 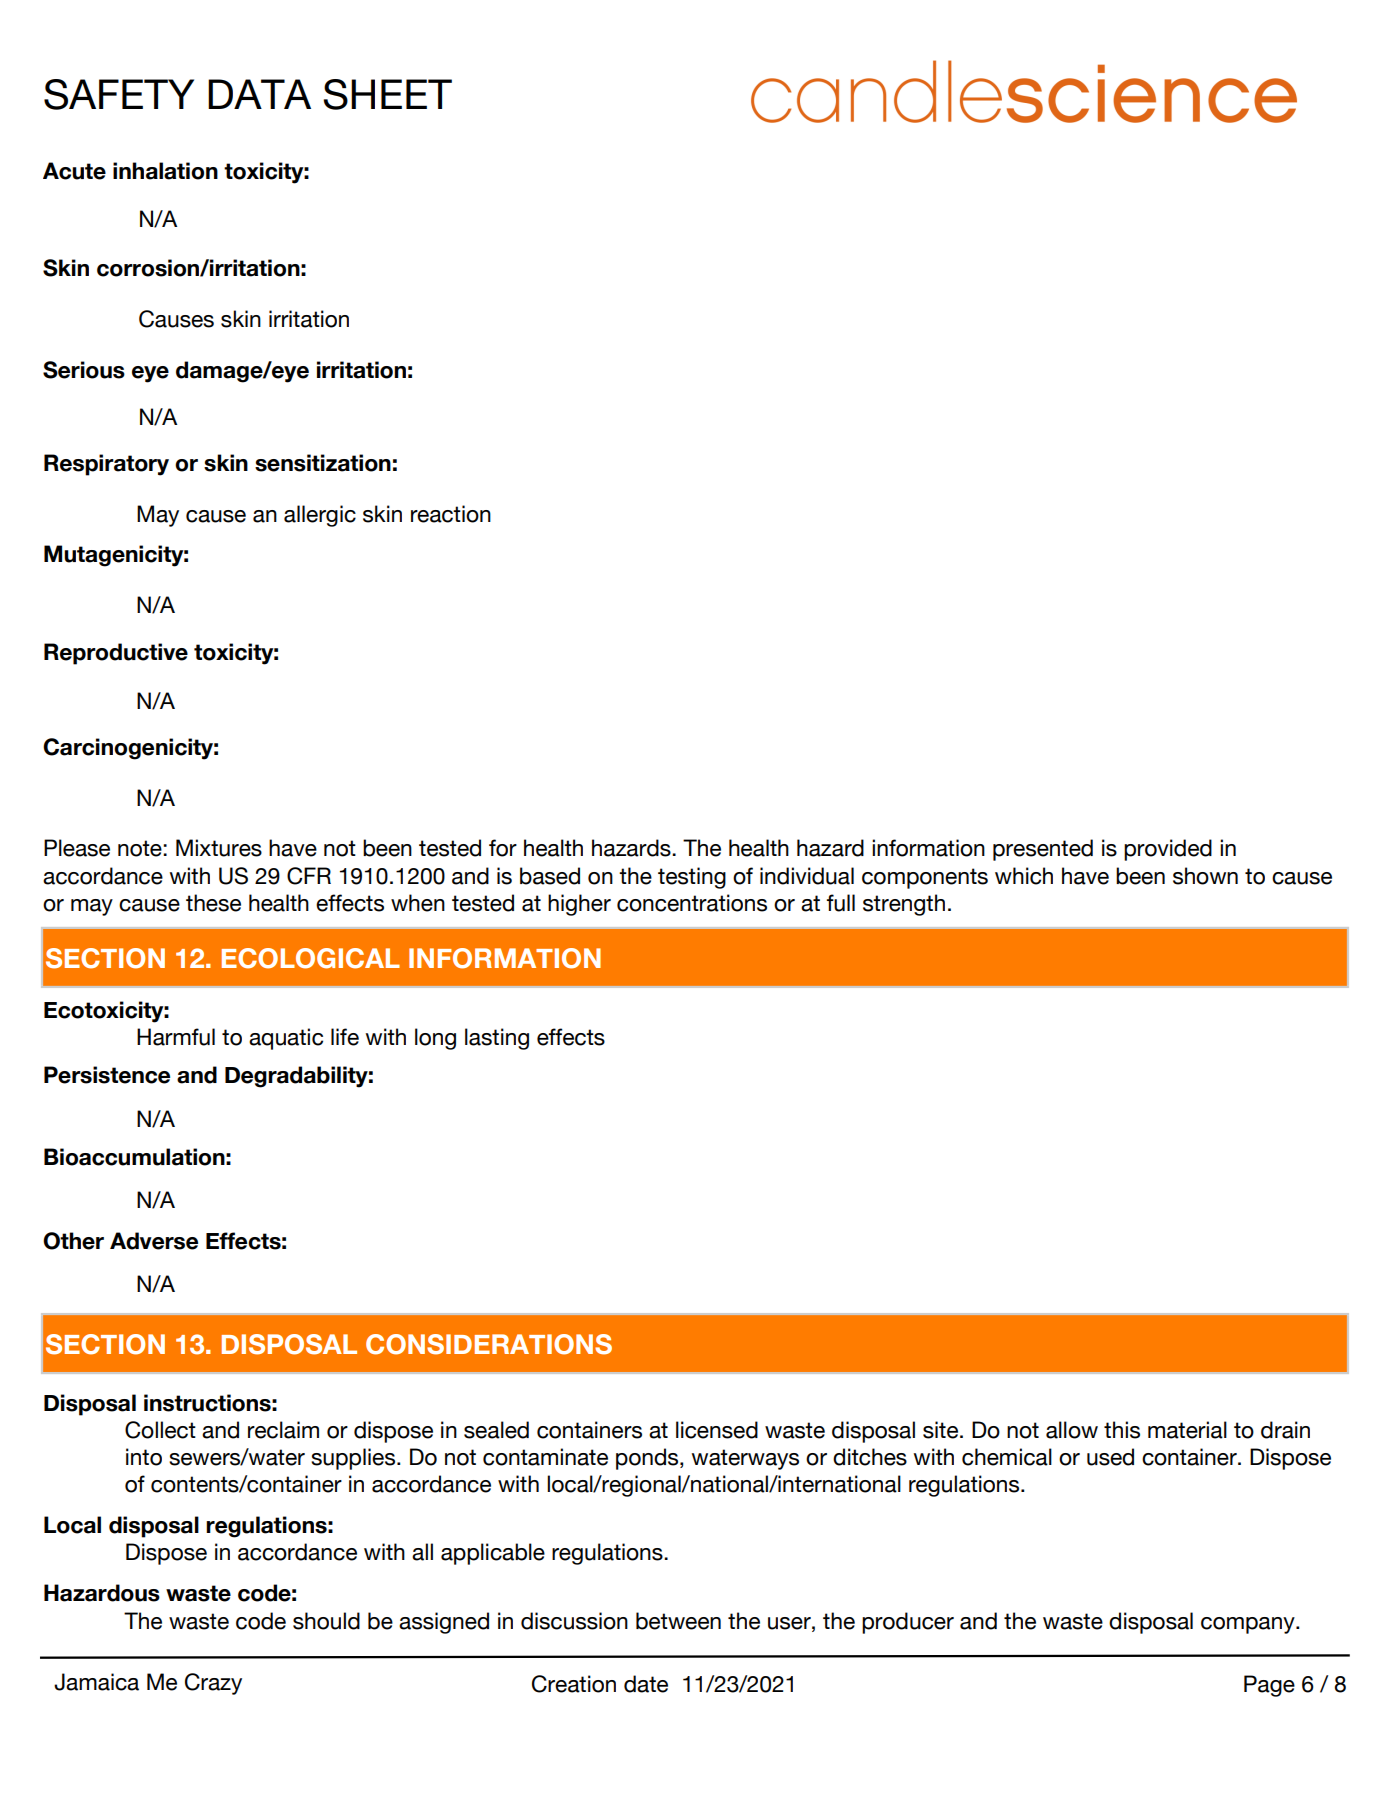 What do you see at coordinates (387, 94) in the image?
I see `SHEET` at bounding box center [387, 94].
